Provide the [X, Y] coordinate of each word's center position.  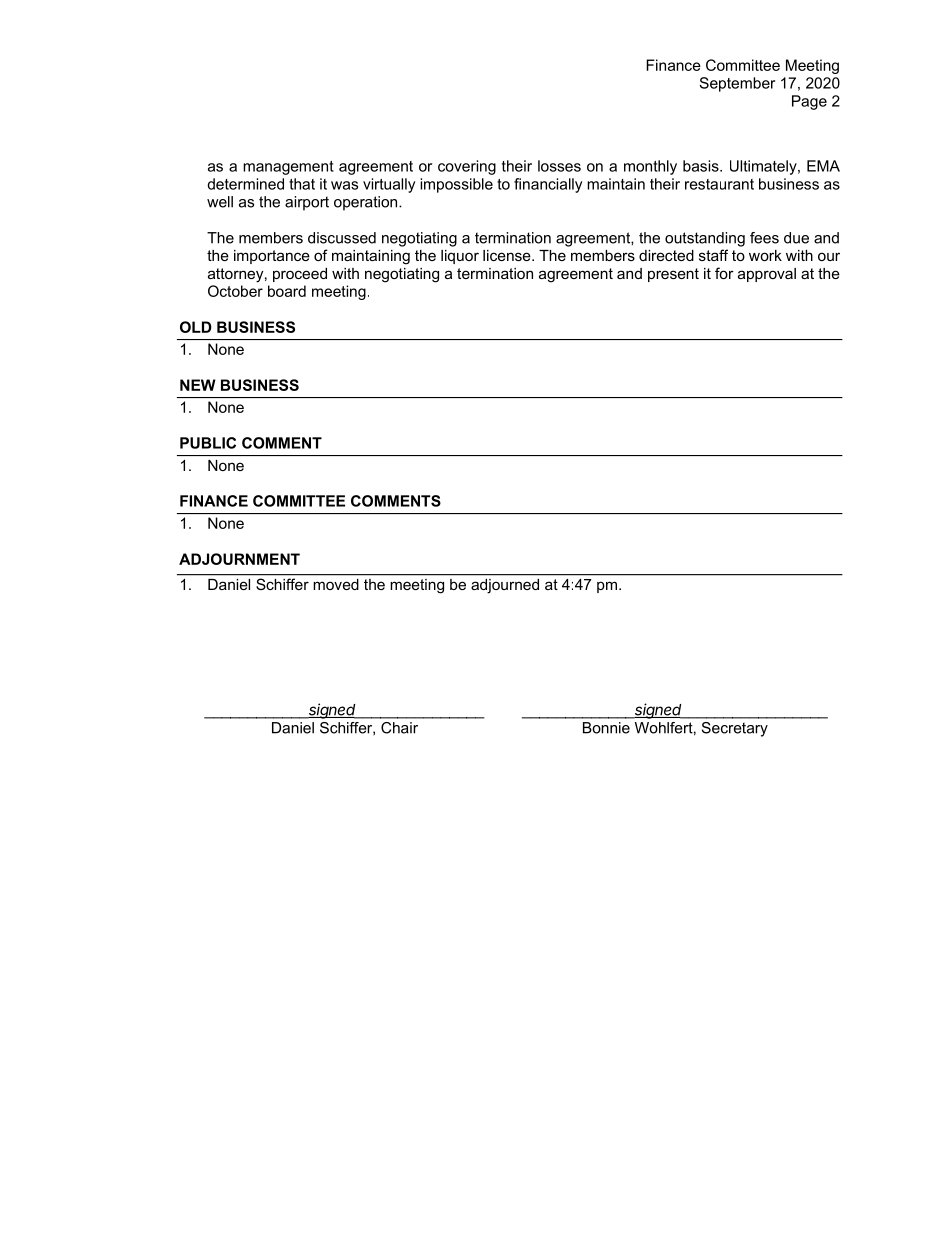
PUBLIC [208, 443]
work [765, 255]
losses [559, 166]
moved [336, 584]
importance [272, 257]
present [673, 275]
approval [767, 275]
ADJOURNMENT [239, 559]
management [288, 168]
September [737, 84]
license [508, 255]
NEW [198, 385]
